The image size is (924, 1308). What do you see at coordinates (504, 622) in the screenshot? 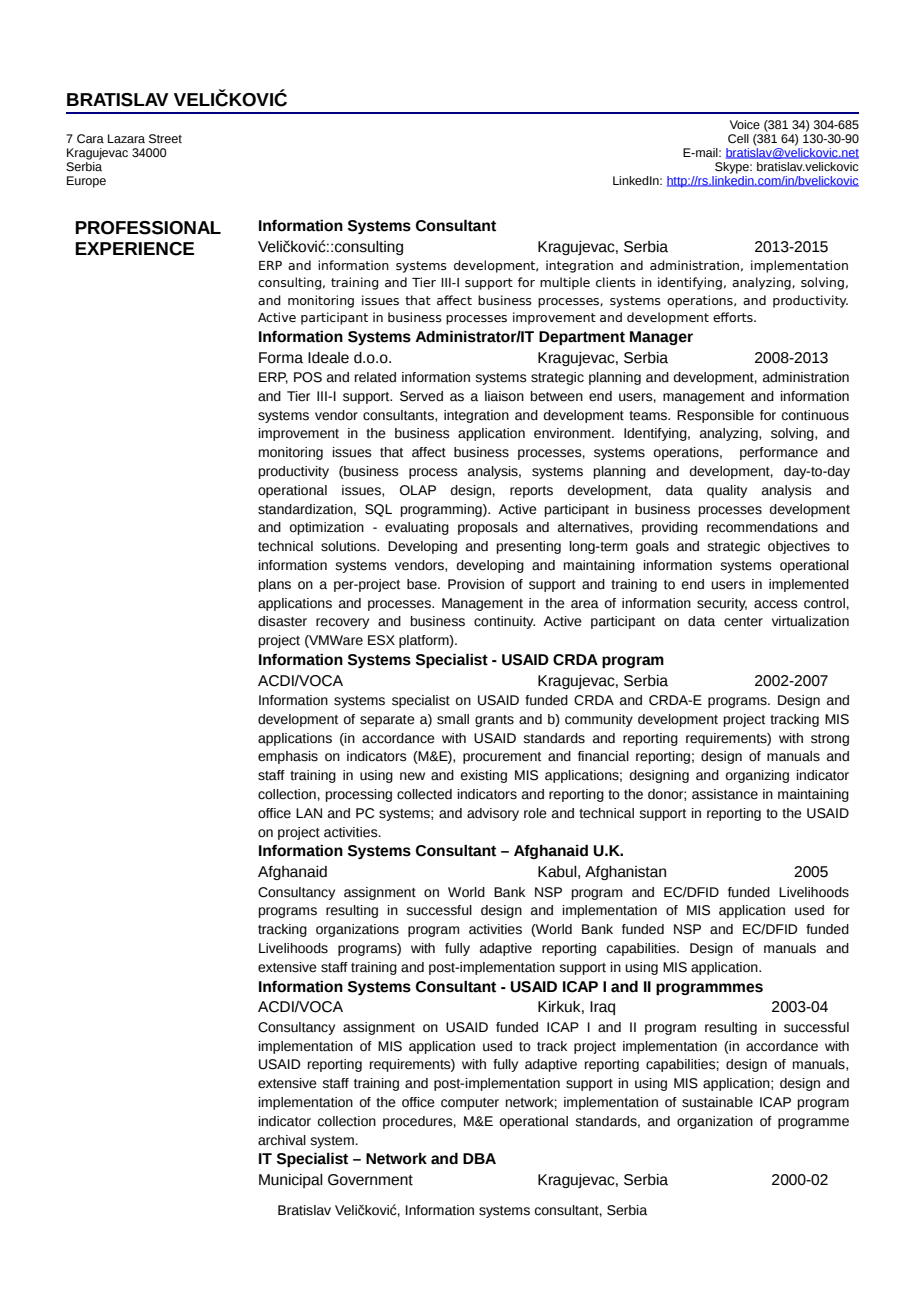
I see `continuity` at bounding box center [504, 622].
